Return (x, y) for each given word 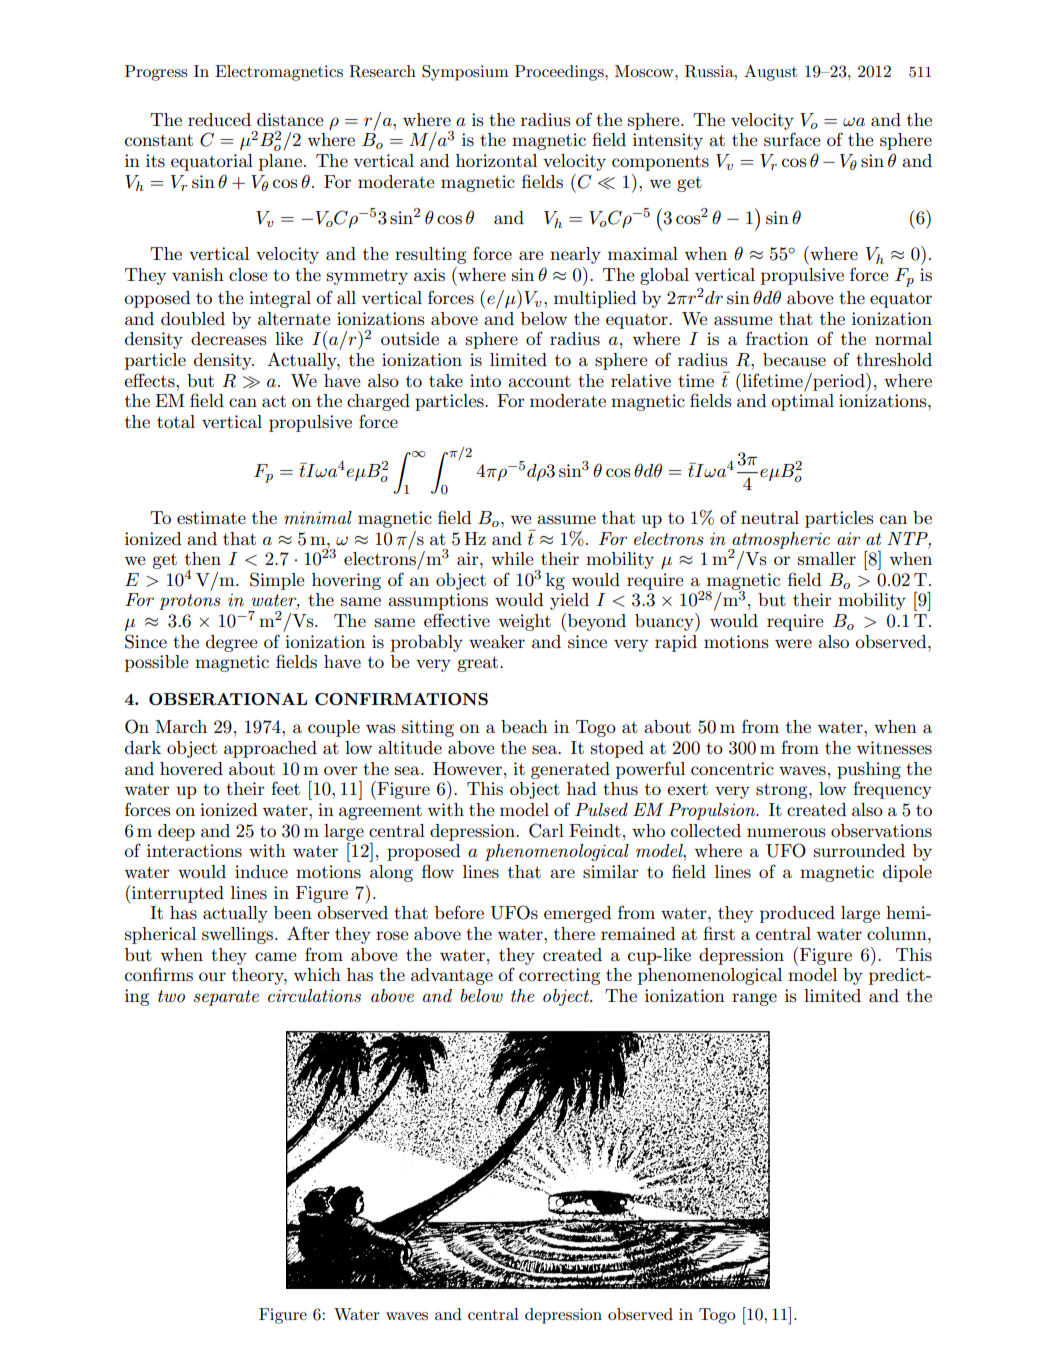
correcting (559, 976)
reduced (219, 120)
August (770, 73)
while (512, 558)
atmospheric (780, 541)
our (212, 976)
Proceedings (560, 73)
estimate (211, 517)
